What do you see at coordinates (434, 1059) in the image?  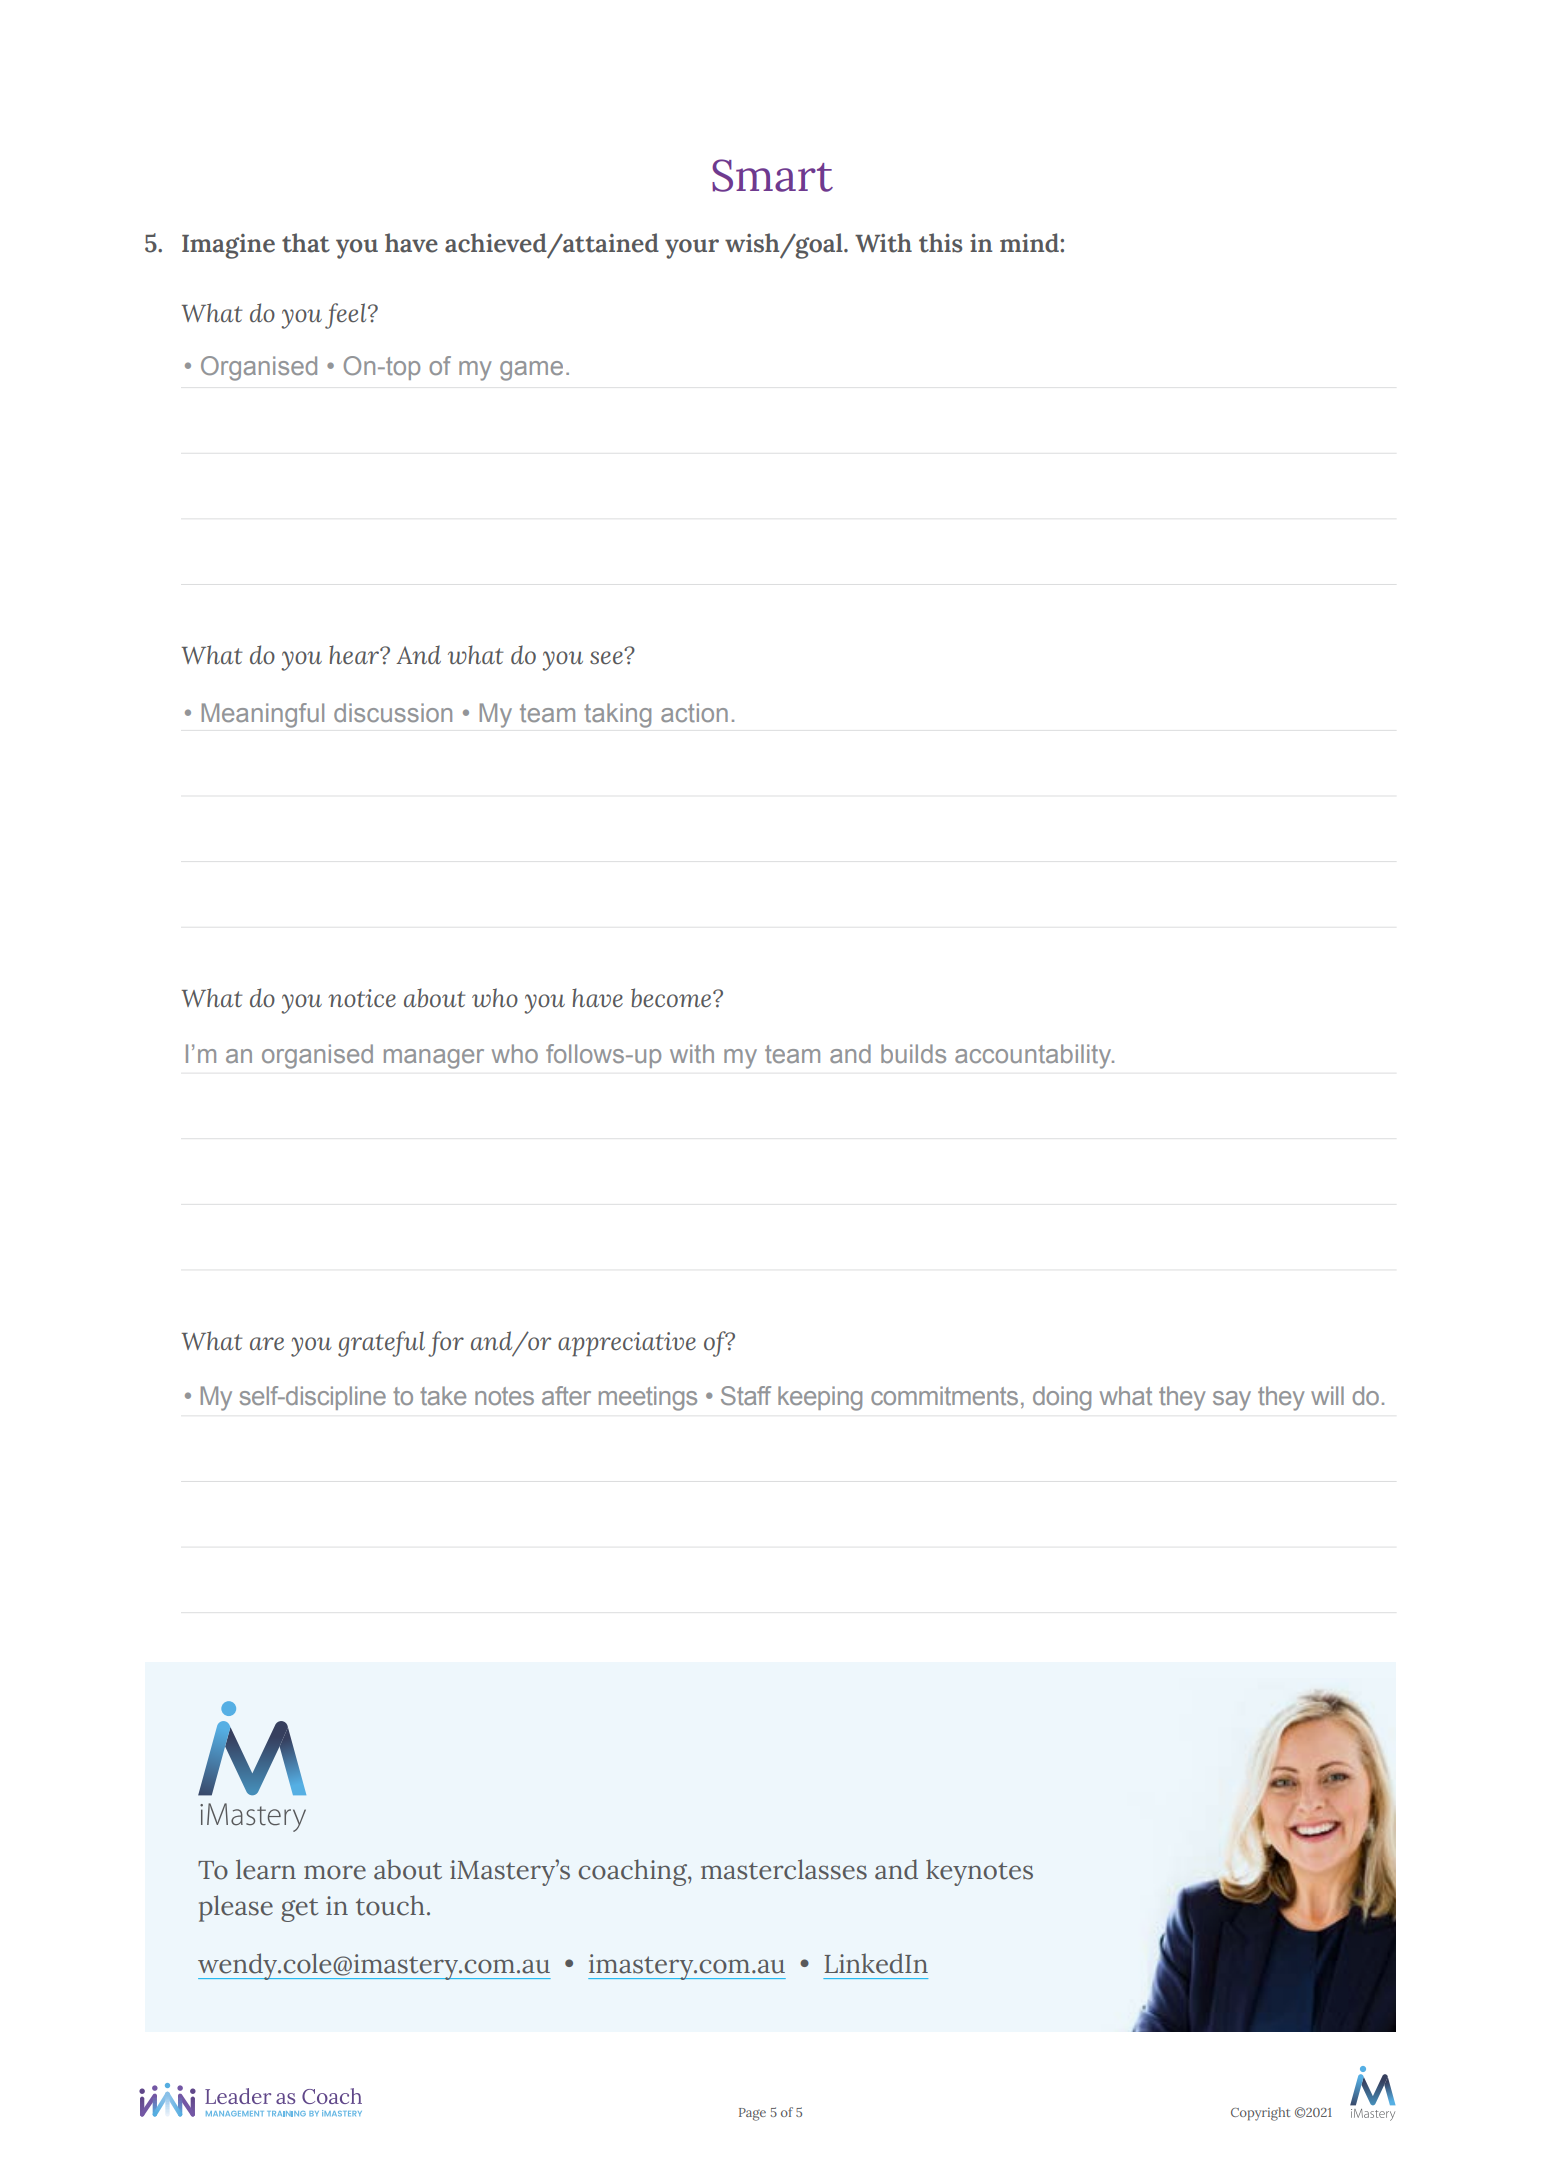 I see `manager` at bounding box center [434, 1059].
